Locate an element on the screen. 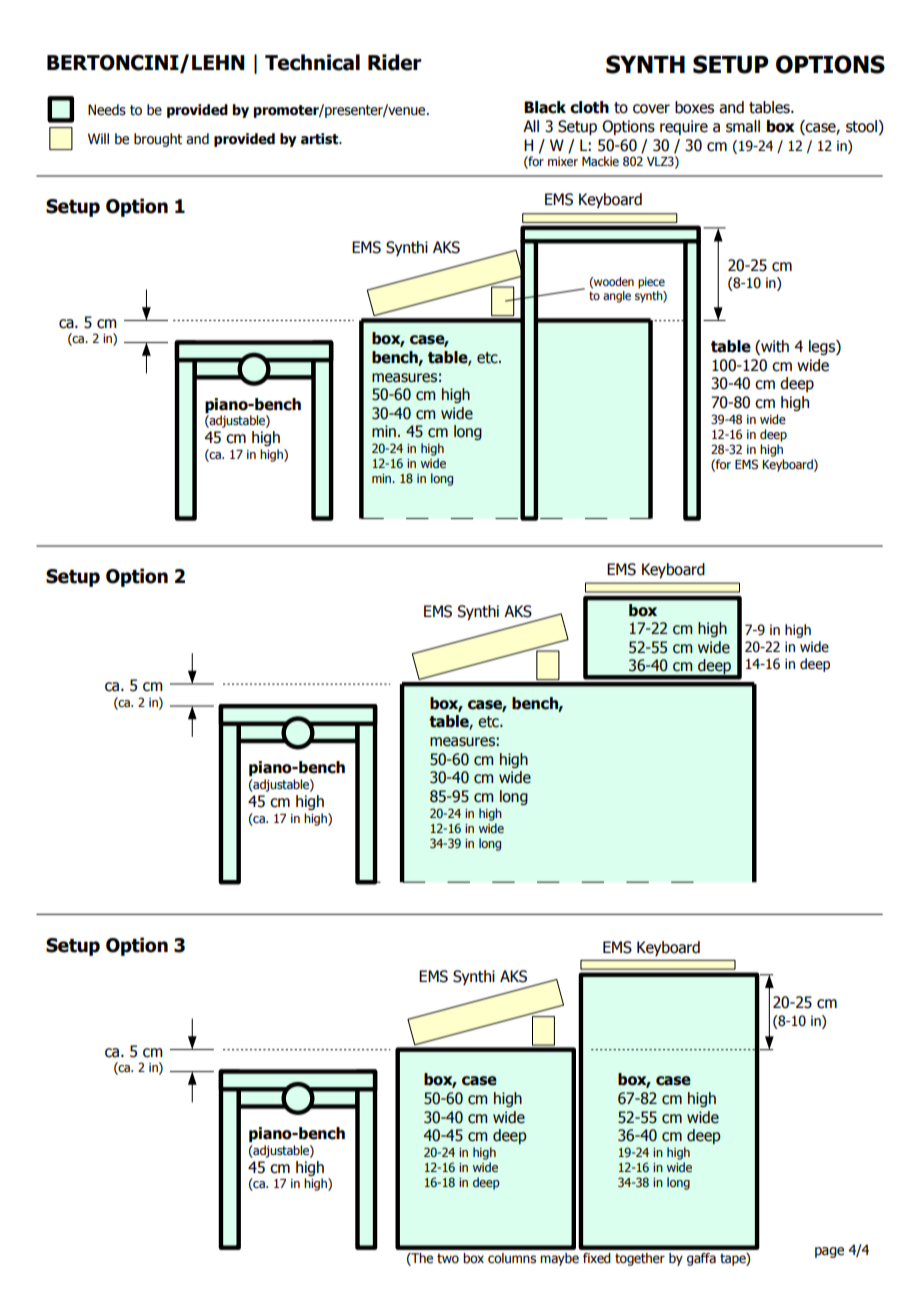 The height and width of the screenshot is (1308, 924). maybe is located at coordinates (559, 1259).
